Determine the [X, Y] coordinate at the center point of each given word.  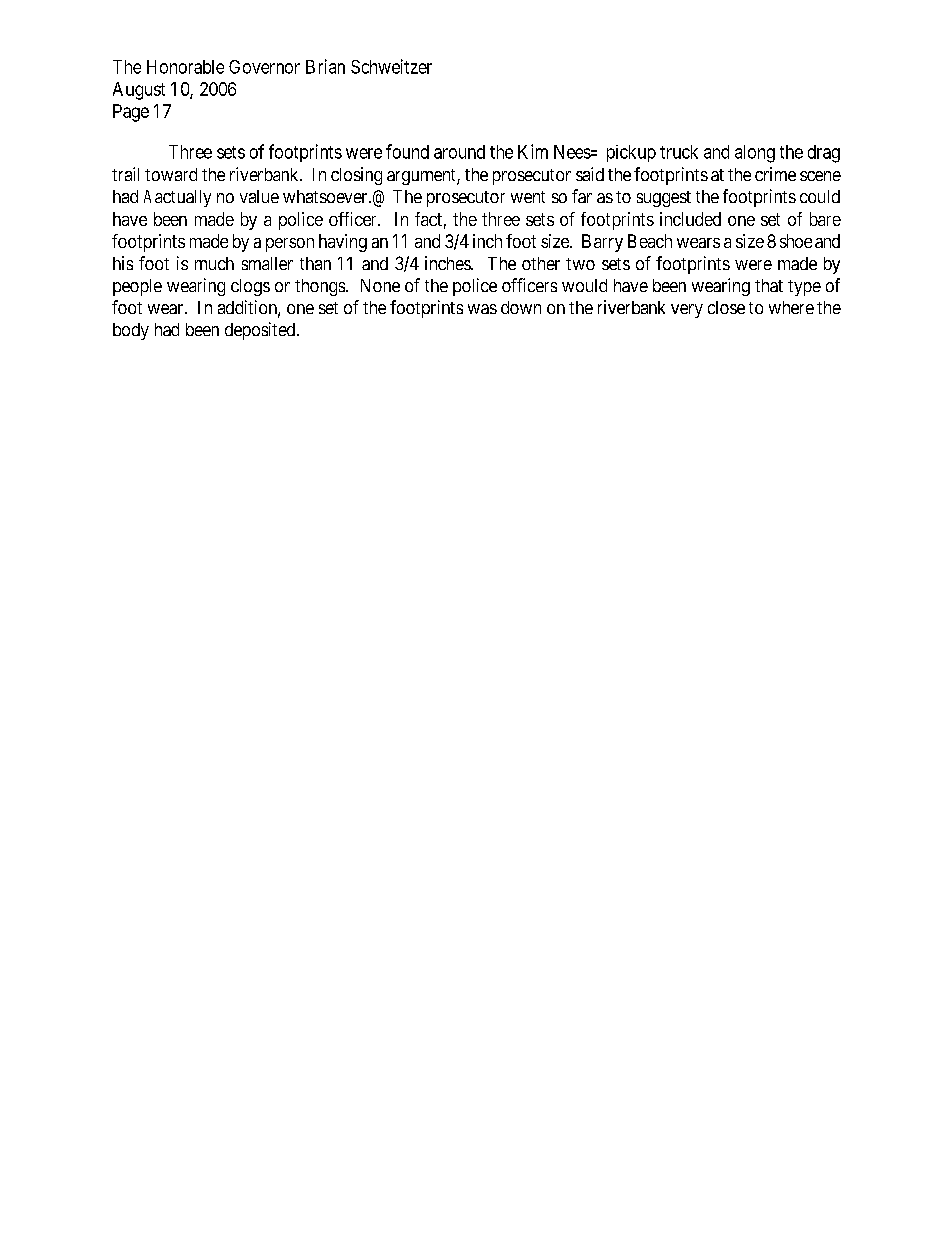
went [528, 197]
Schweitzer [391, 66]
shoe [796, 241]
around [459, 152]
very [687, 311]
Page [131, 113]
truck [679, 152]
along [755, 154]
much [214, 263]
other [541, 263]
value [259, 196]
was [482, 309]
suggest [664, 199]
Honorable [185, 67]
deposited [261, 331]
